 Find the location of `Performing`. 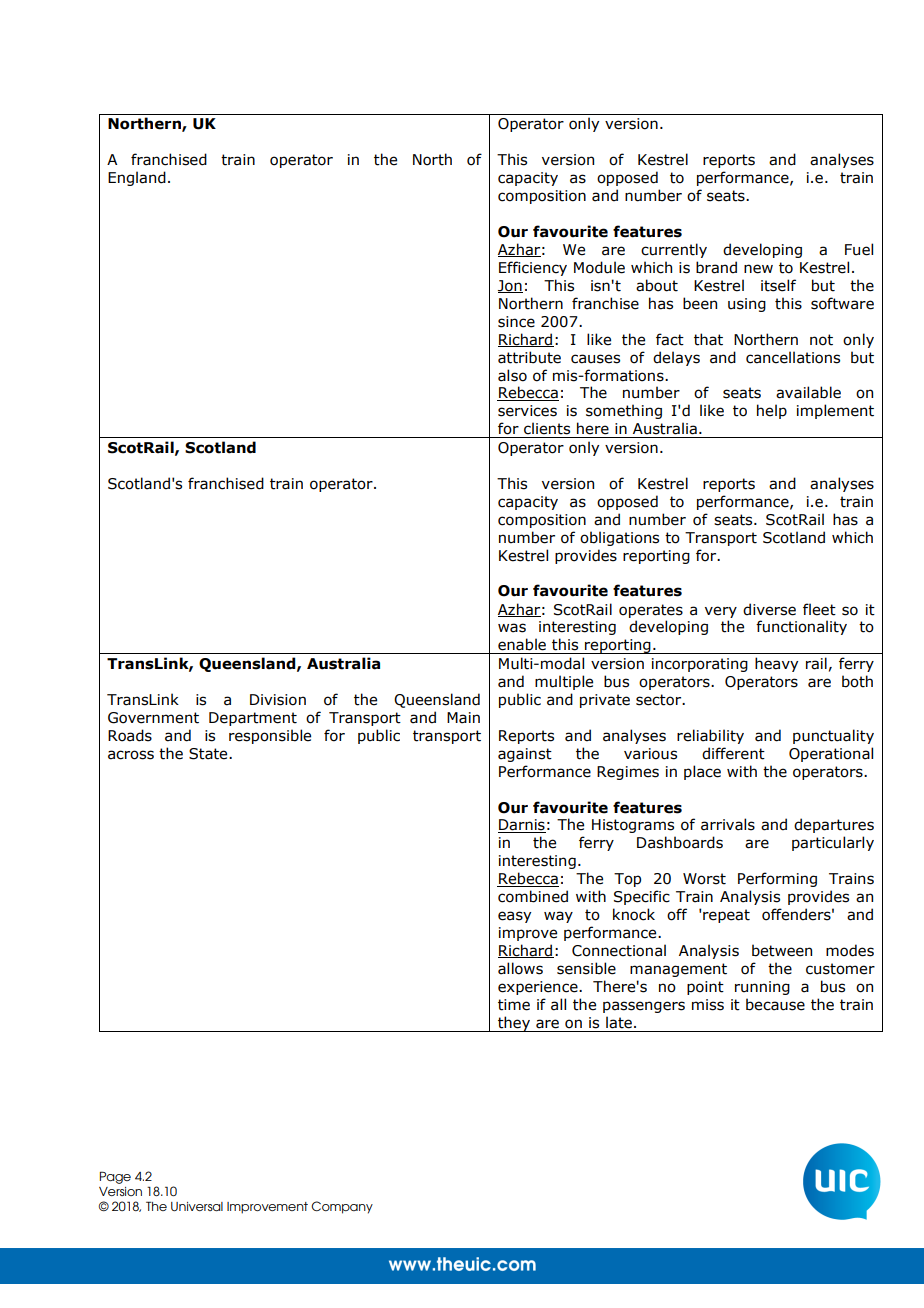

Performing is located at coordinates (777, 879).
